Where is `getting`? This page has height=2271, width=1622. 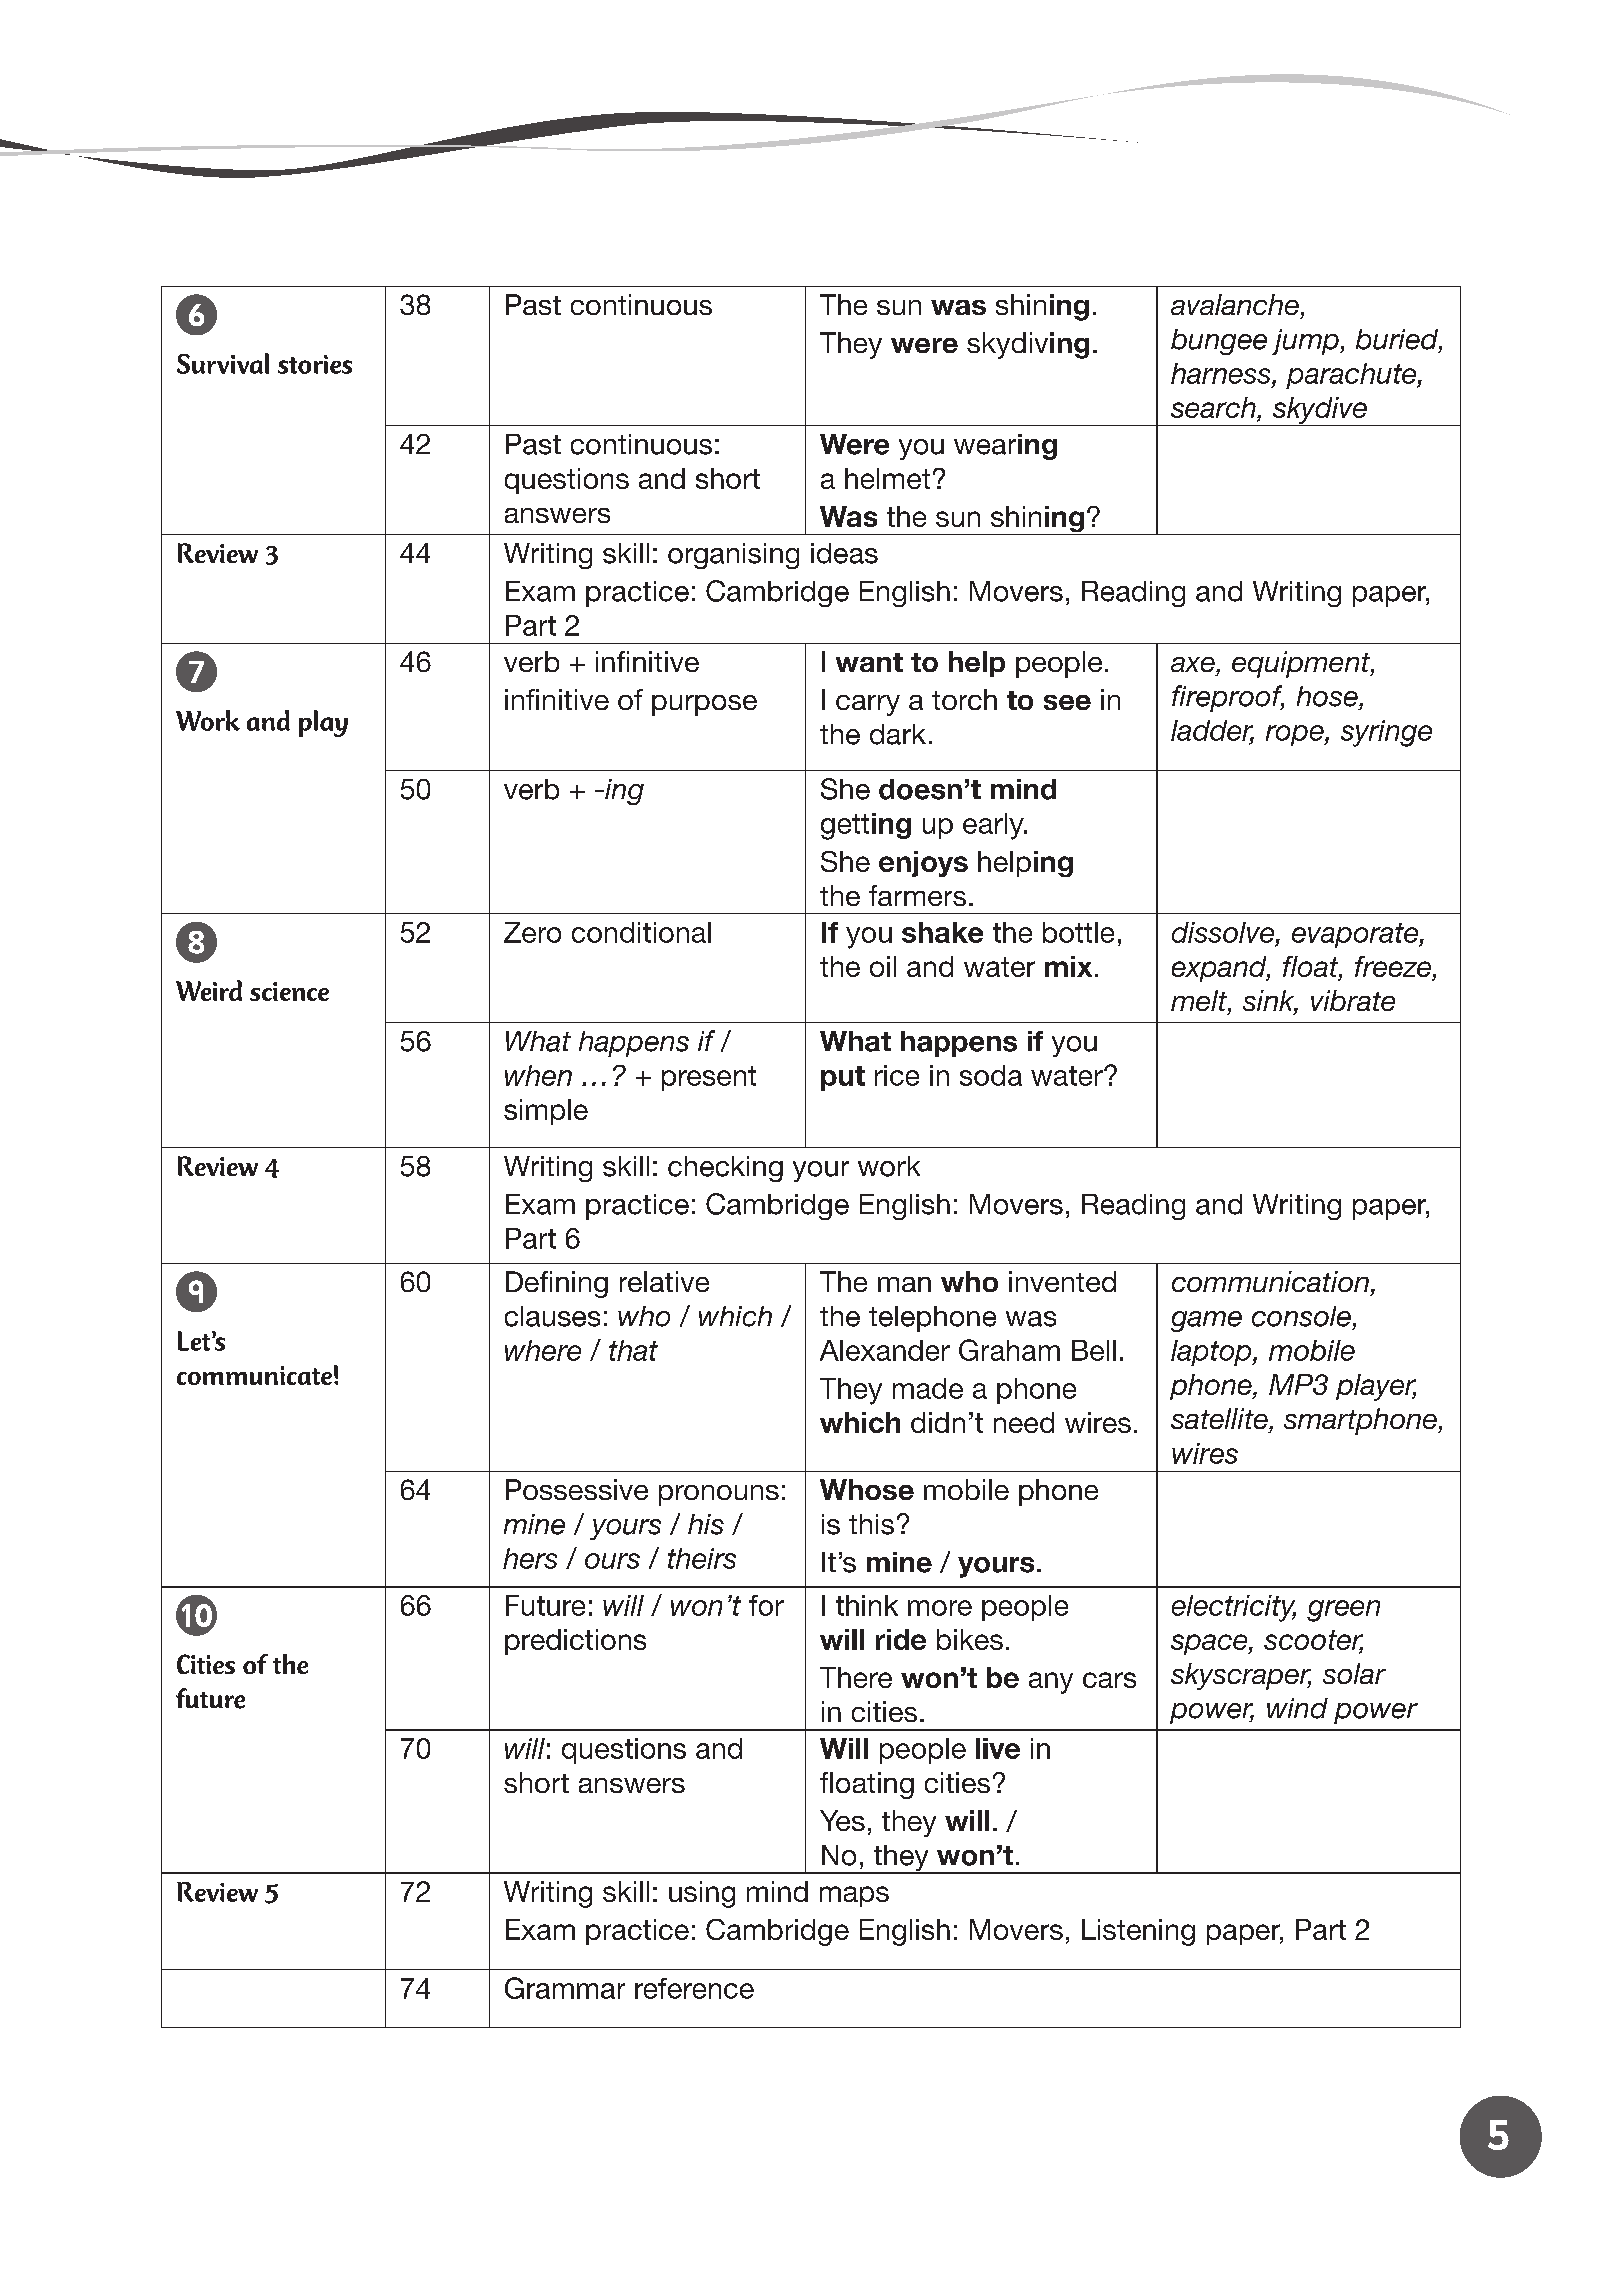
getting is located at coordinates (866, 826).
